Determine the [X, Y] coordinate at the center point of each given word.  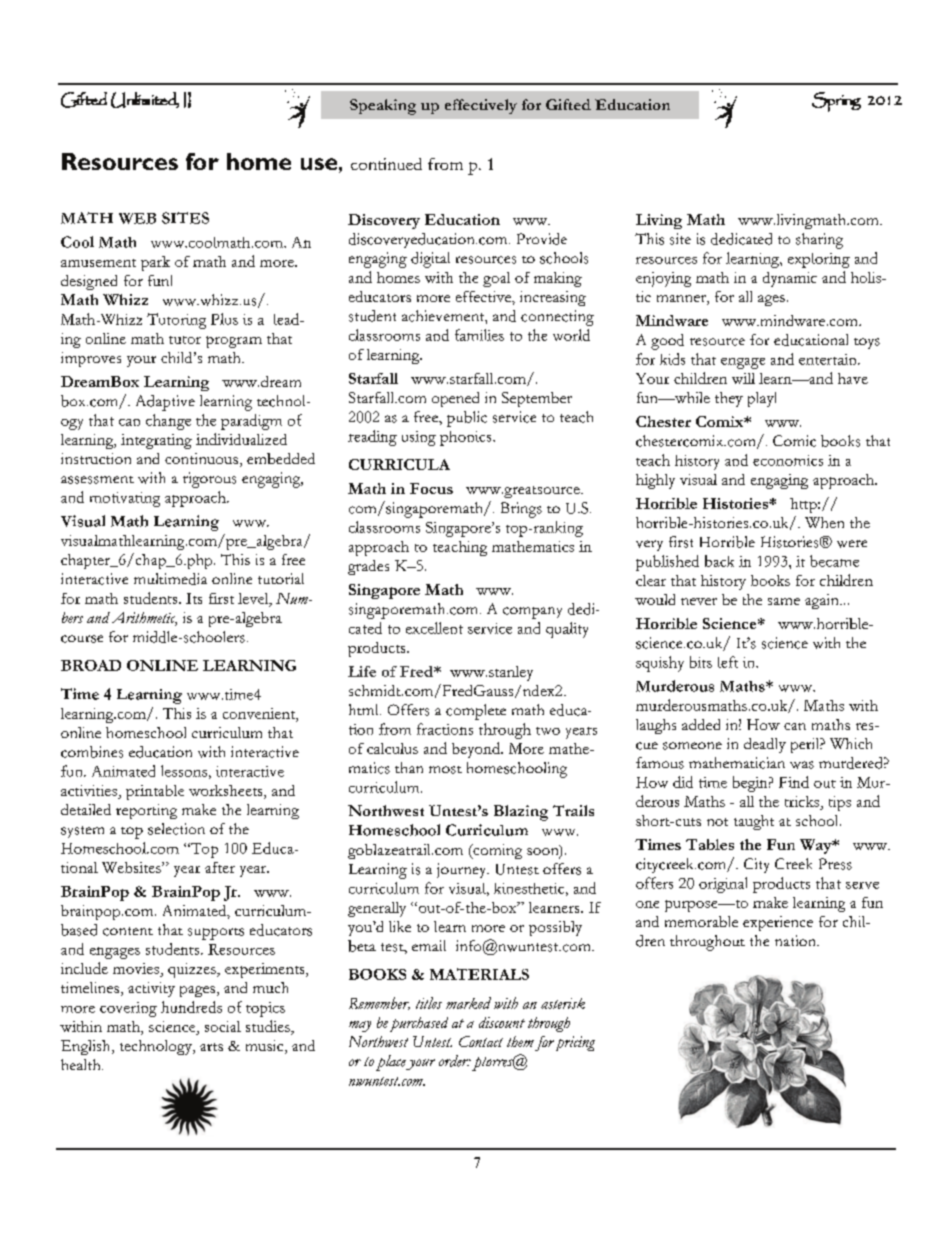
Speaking [383, 107]
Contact [481, 1041]
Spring [836, 102]
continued [386, 164]
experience [778, 923]
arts [211, 1047]
